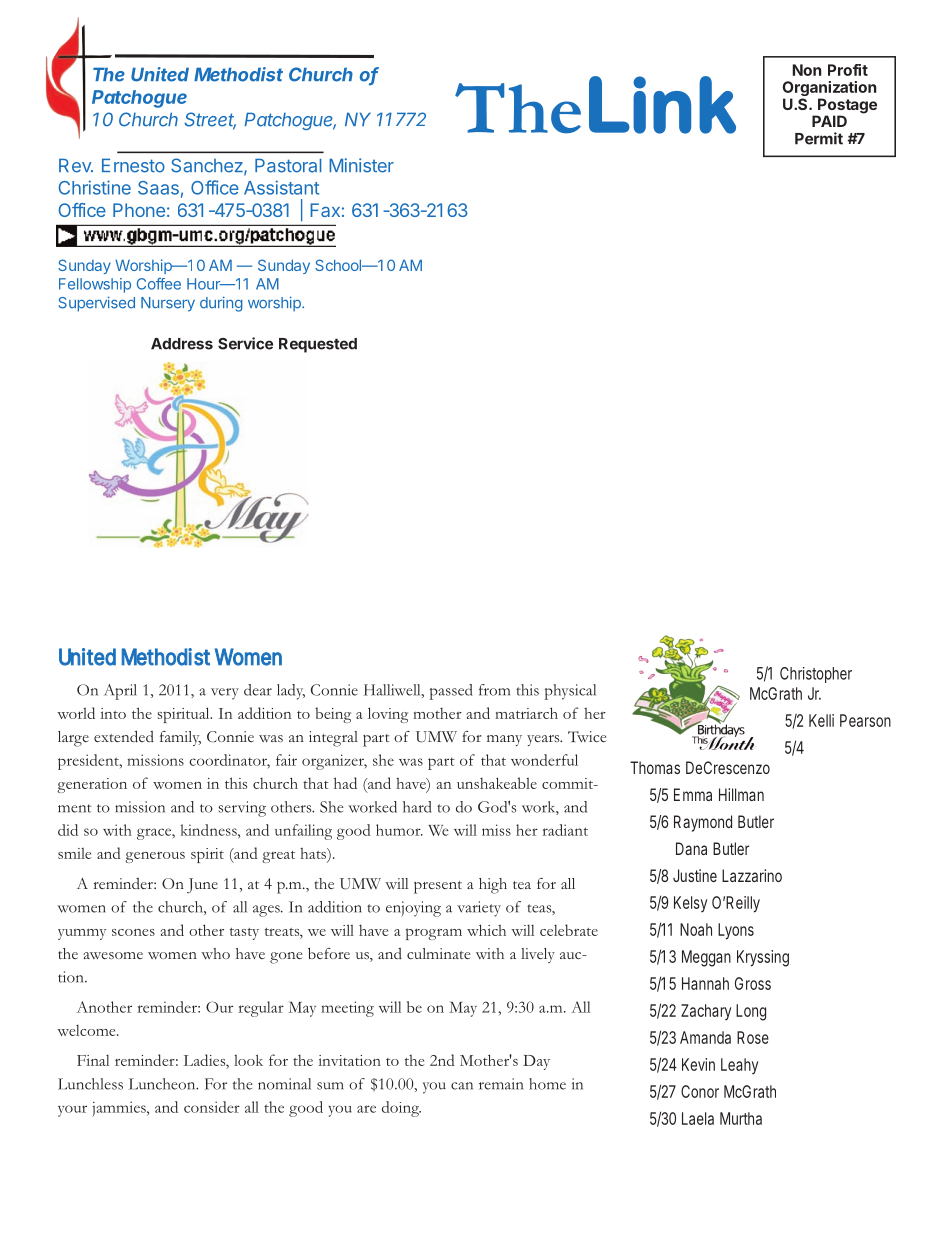  What do you see at coordinates (497, 783) in the screenshot?
I see `unshakeable` at bounding box center [497, 783].
